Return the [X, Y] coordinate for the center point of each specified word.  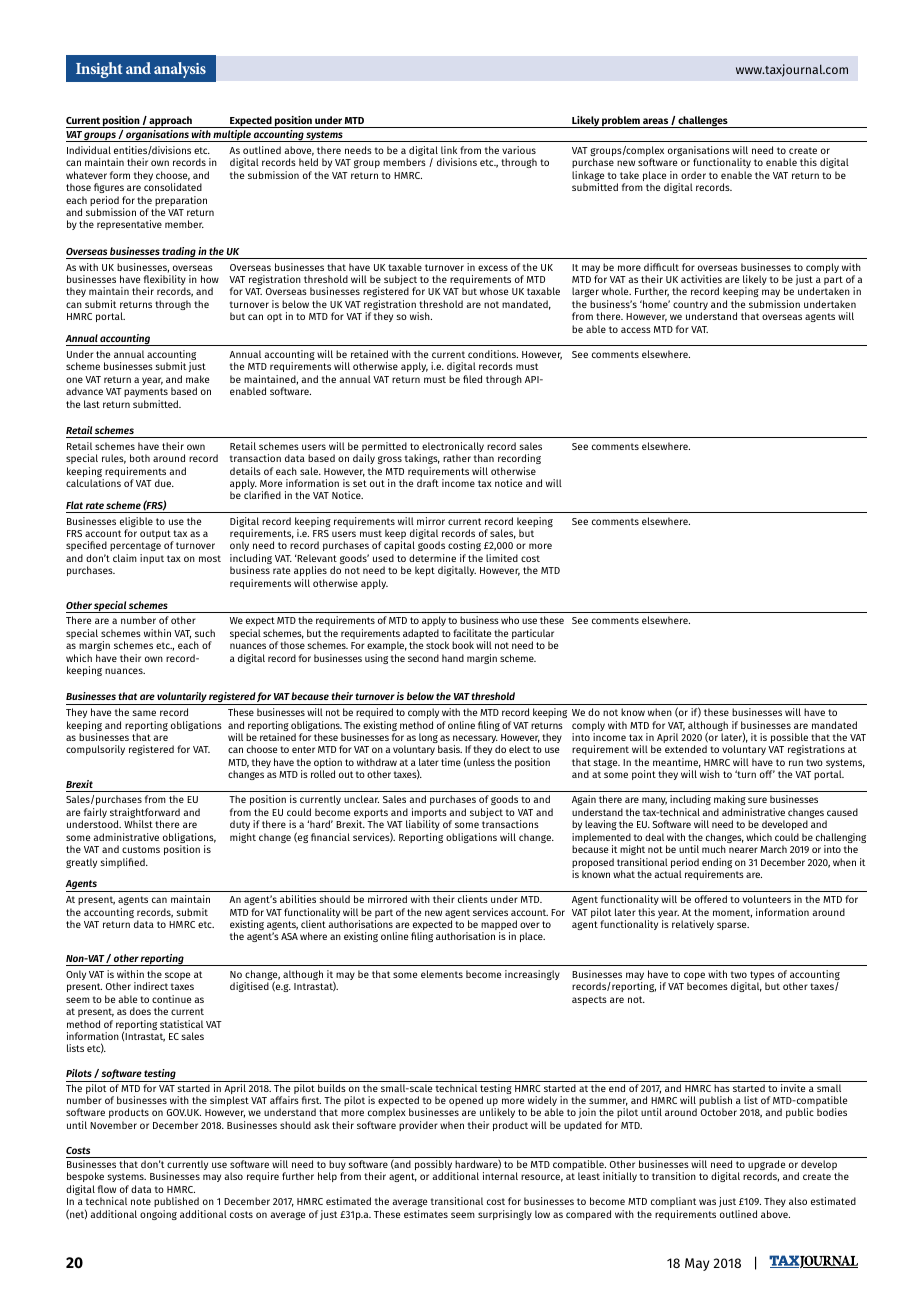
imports [428, 814]
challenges [703, 122]
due [164, 483]
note [141, 1201]
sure [757, 800]
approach [170, 122]
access [636, 330]
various [519, 150]
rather [457, 458]
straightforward [145, 814]
